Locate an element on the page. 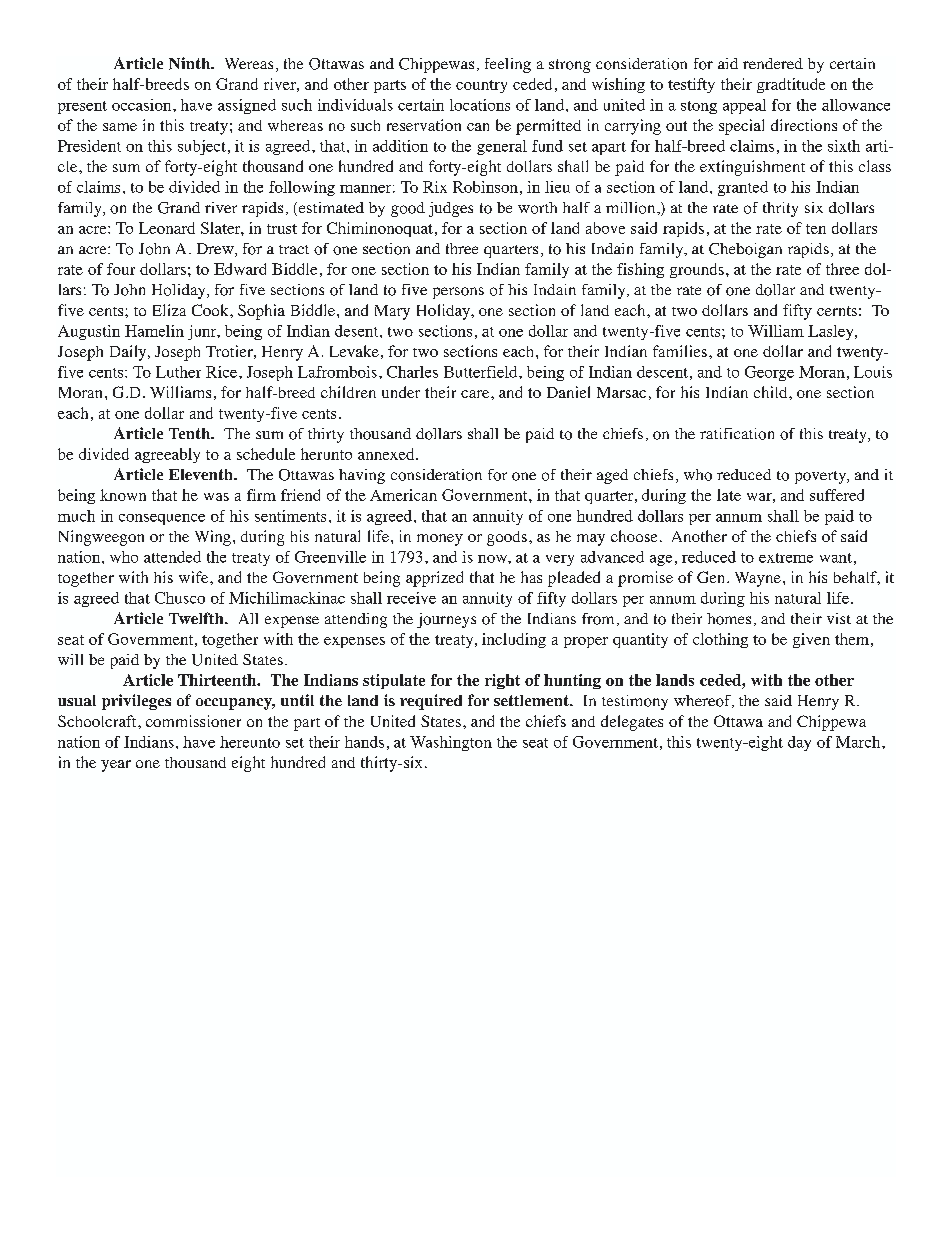  Washington is located at coordinates (451, 743).
